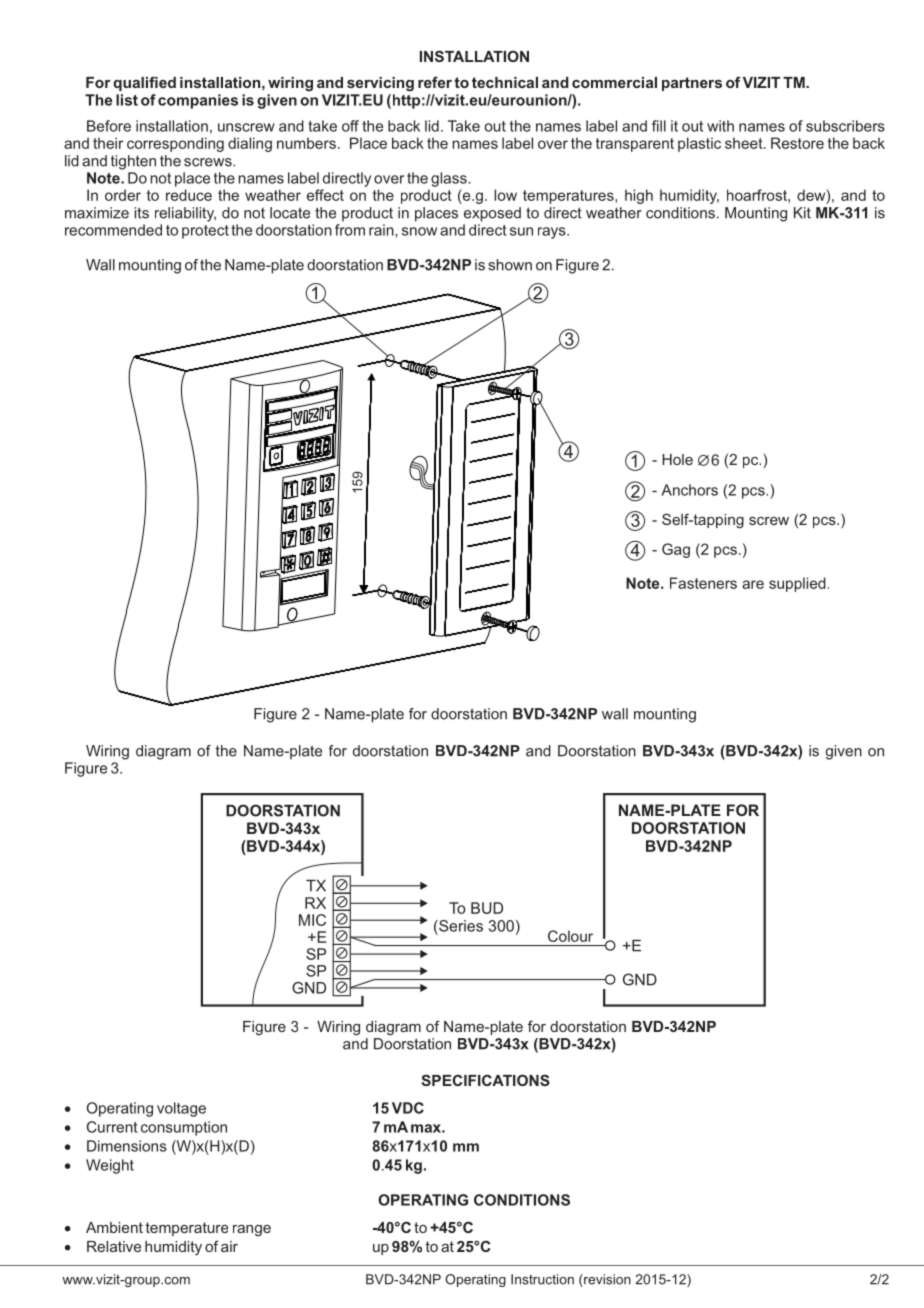 This screenshot has height=1308, width=924. Describe the element at coordinates (505, 82) in the screenshot. I see `technical` at that location.
